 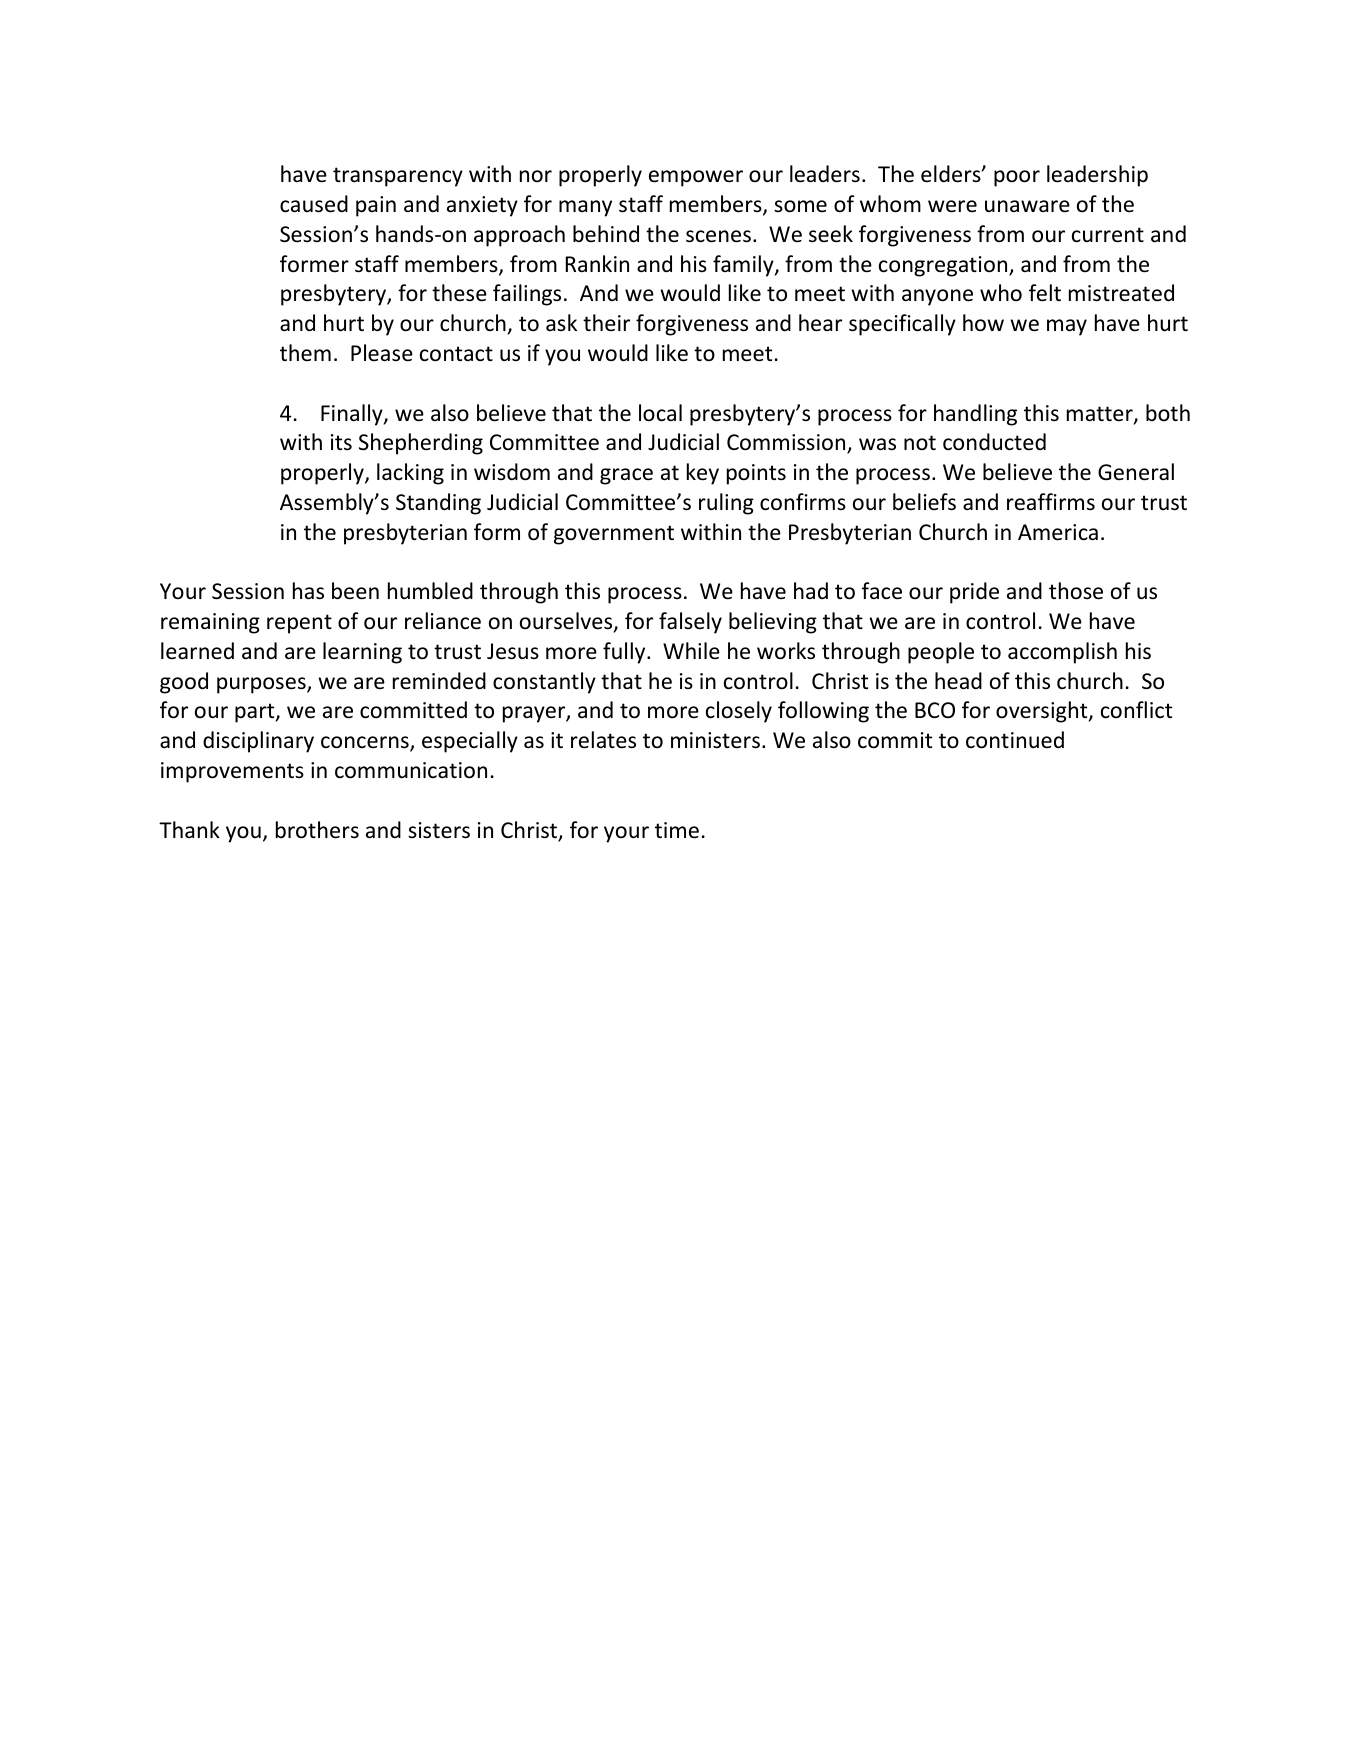 I want to click on falsely, so click(x=690, y=623).
